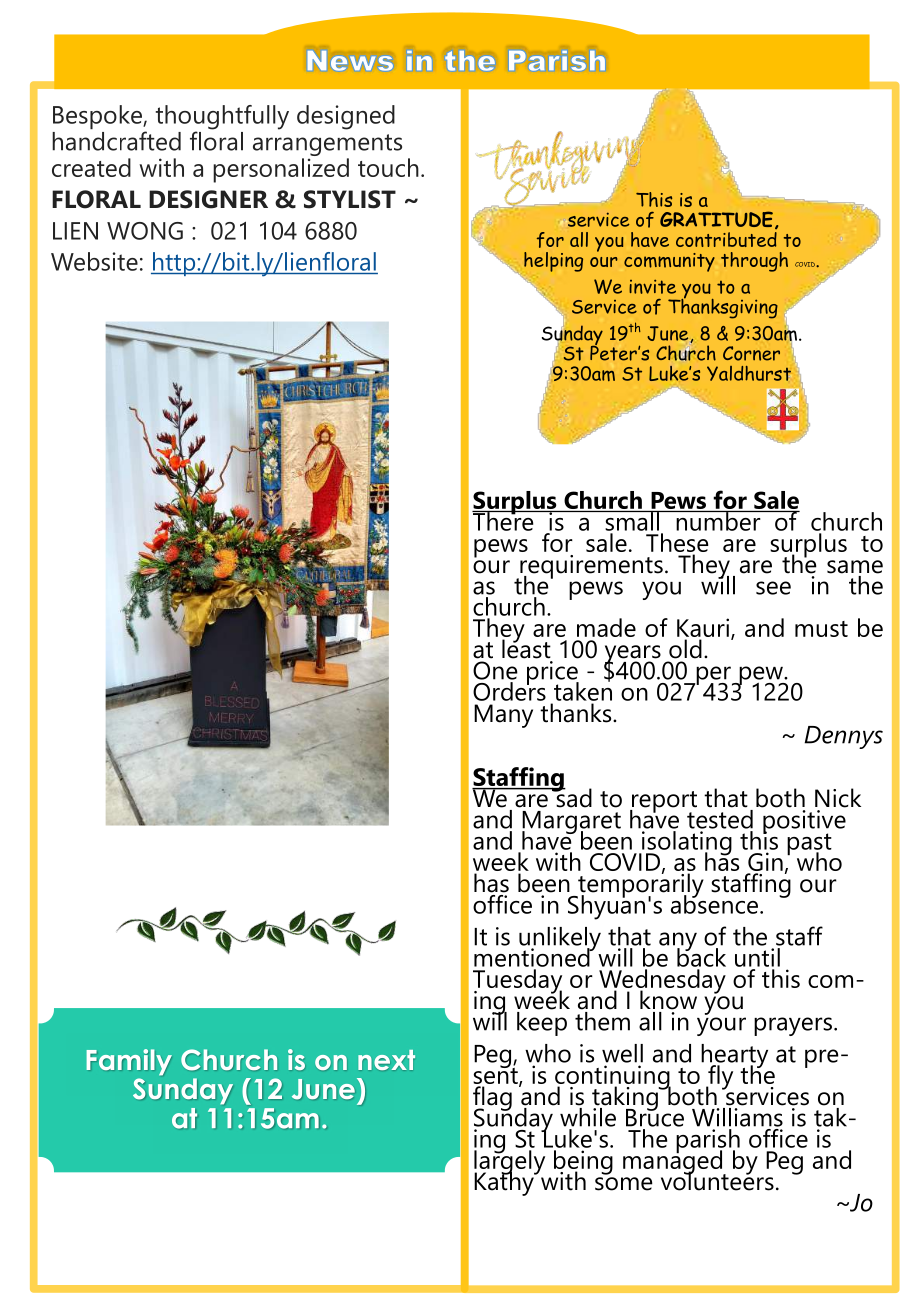 This screenshot has height=1308, width=924. Describe the element at coordinates (222, 118) in the screenshot. I see `thoughtfully` at that location.
